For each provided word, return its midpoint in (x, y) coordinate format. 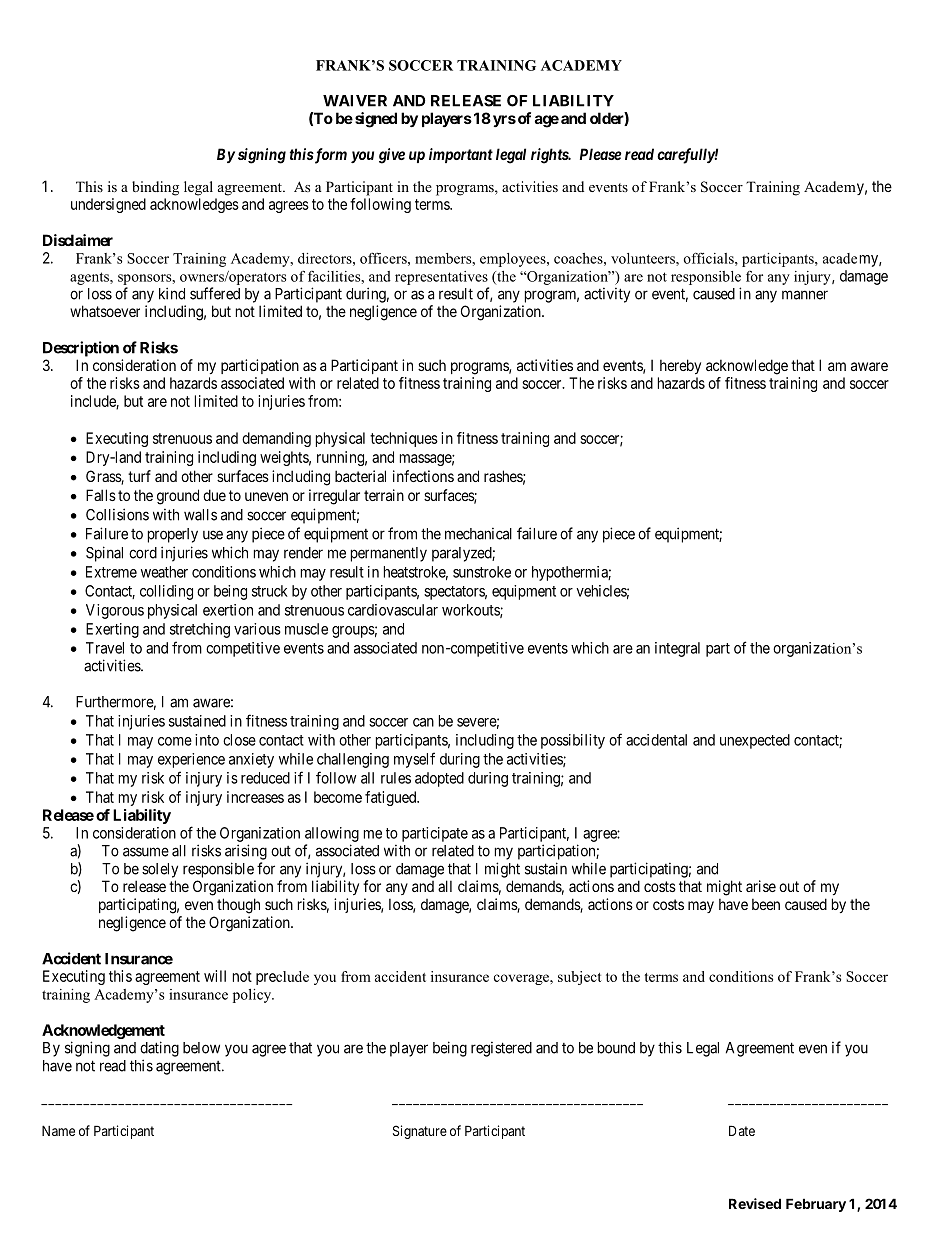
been (766, 904)
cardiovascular (393, 610)
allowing (332, 834)
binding (155, 188)
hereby (680, 366)
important (461, 155)
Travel (105, 648)
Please (600, 154)
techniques (404, 439)
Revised (755, 1203)
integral (677, 649)
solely (160, 870)
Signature (420, 1132)
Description (81, 349)
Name (58, 1130)
